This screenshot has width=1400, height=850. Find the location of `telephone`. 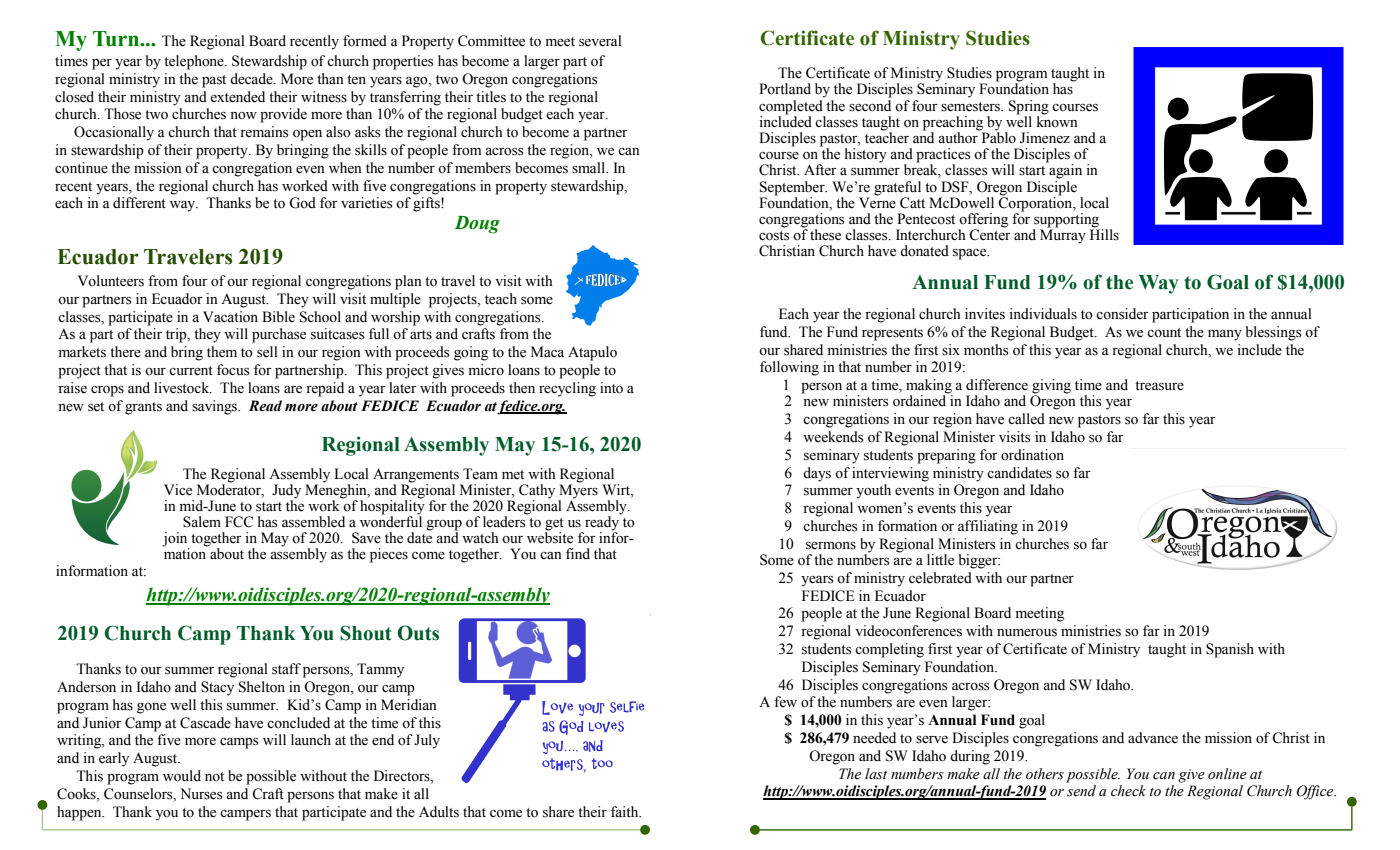

telephone is located at coordinates (195, 62).
